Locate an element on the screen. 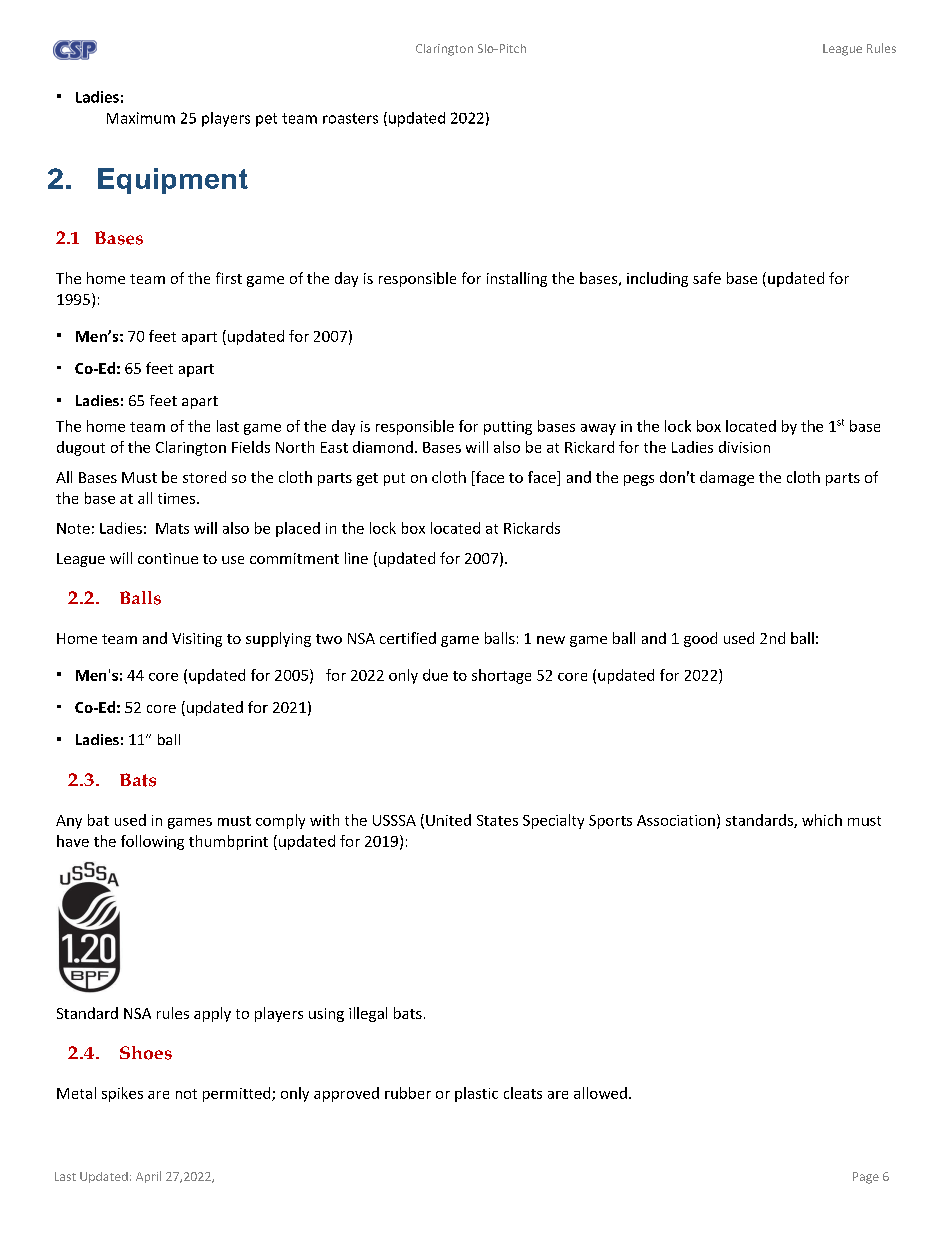 This screenshot has width=952, height=1233. due is located at coordinates (435, 675).
